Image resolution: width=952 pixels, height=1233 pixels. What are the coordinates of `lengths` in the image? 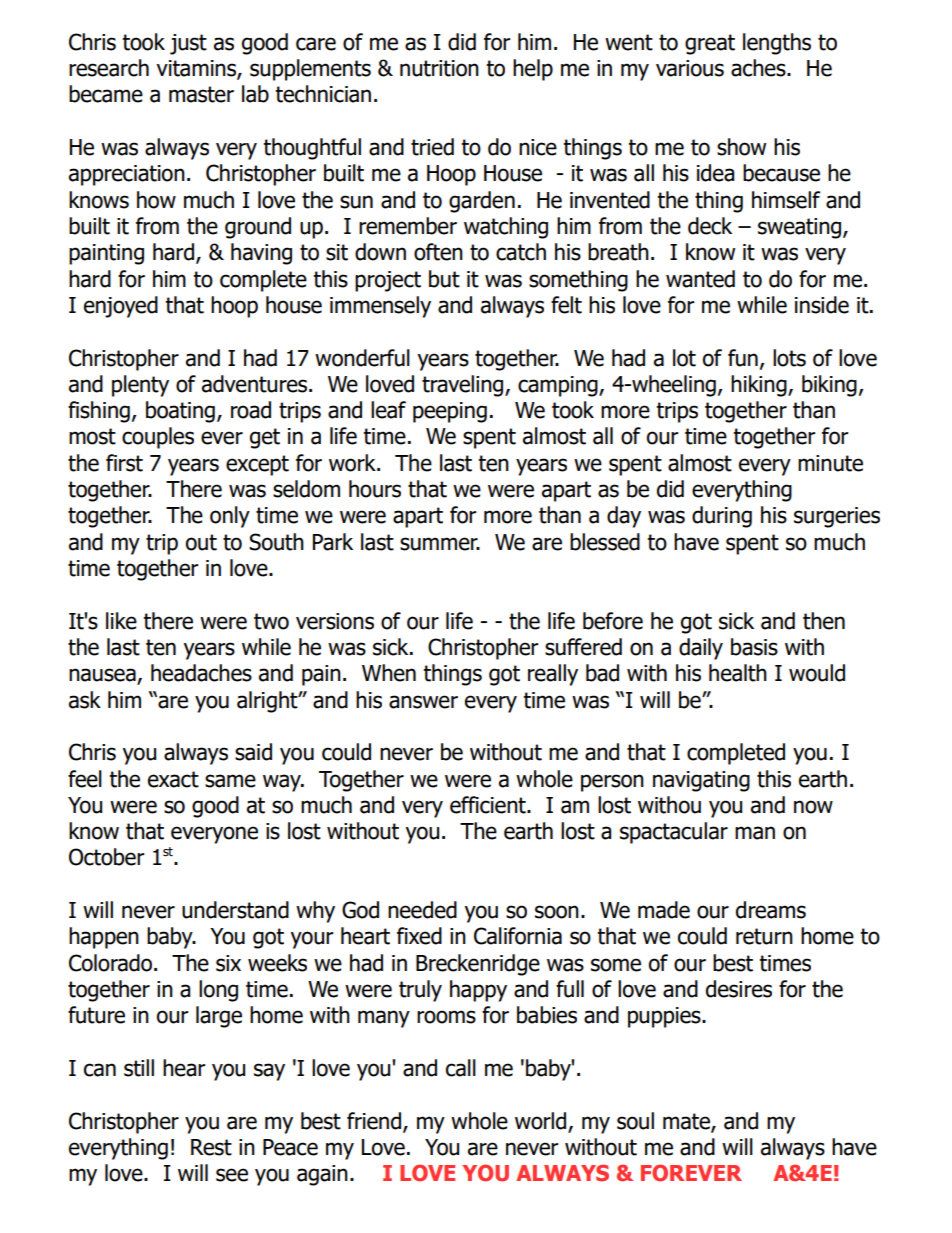 It's located at (777, 44).
